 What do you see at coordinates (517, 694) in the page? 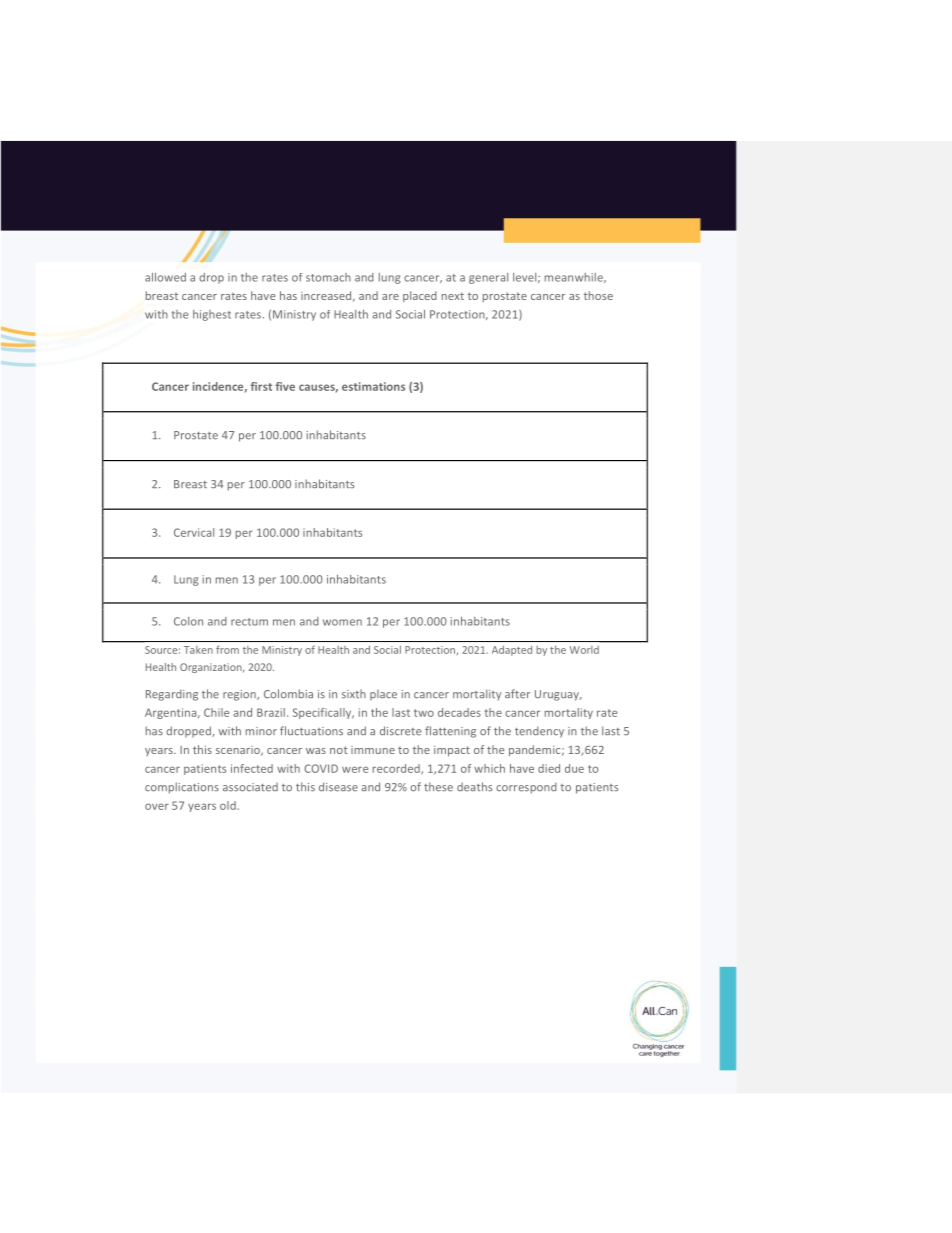
I see `after` at bounding box center [517, 694].
